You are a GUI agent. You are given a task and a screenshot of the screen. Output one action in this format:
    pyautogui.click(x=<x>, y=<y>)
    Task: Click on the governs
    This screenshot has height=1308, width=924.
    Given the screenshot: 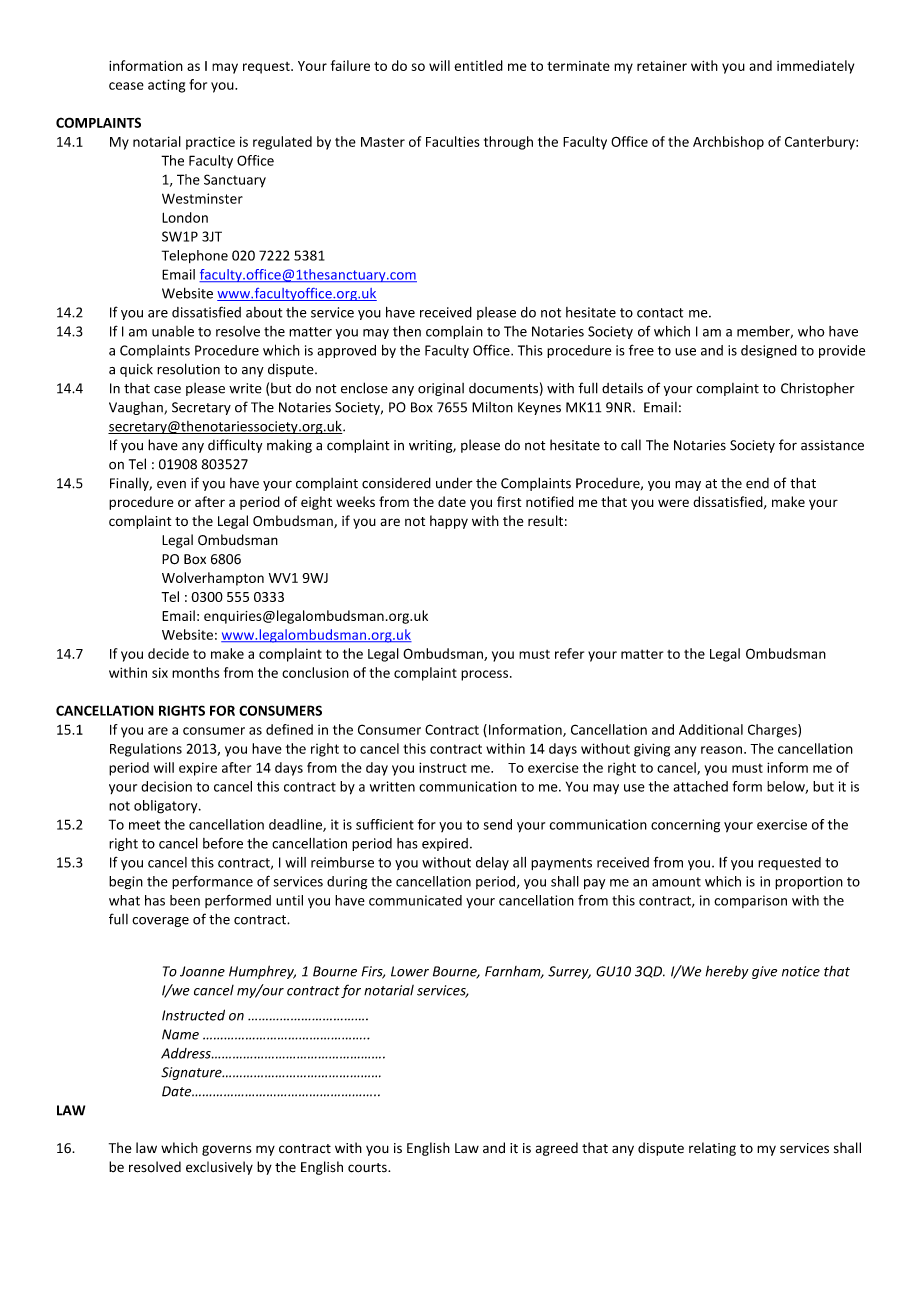 What is the action you would take?
    pyautogui.click(x=226, y=1150)
